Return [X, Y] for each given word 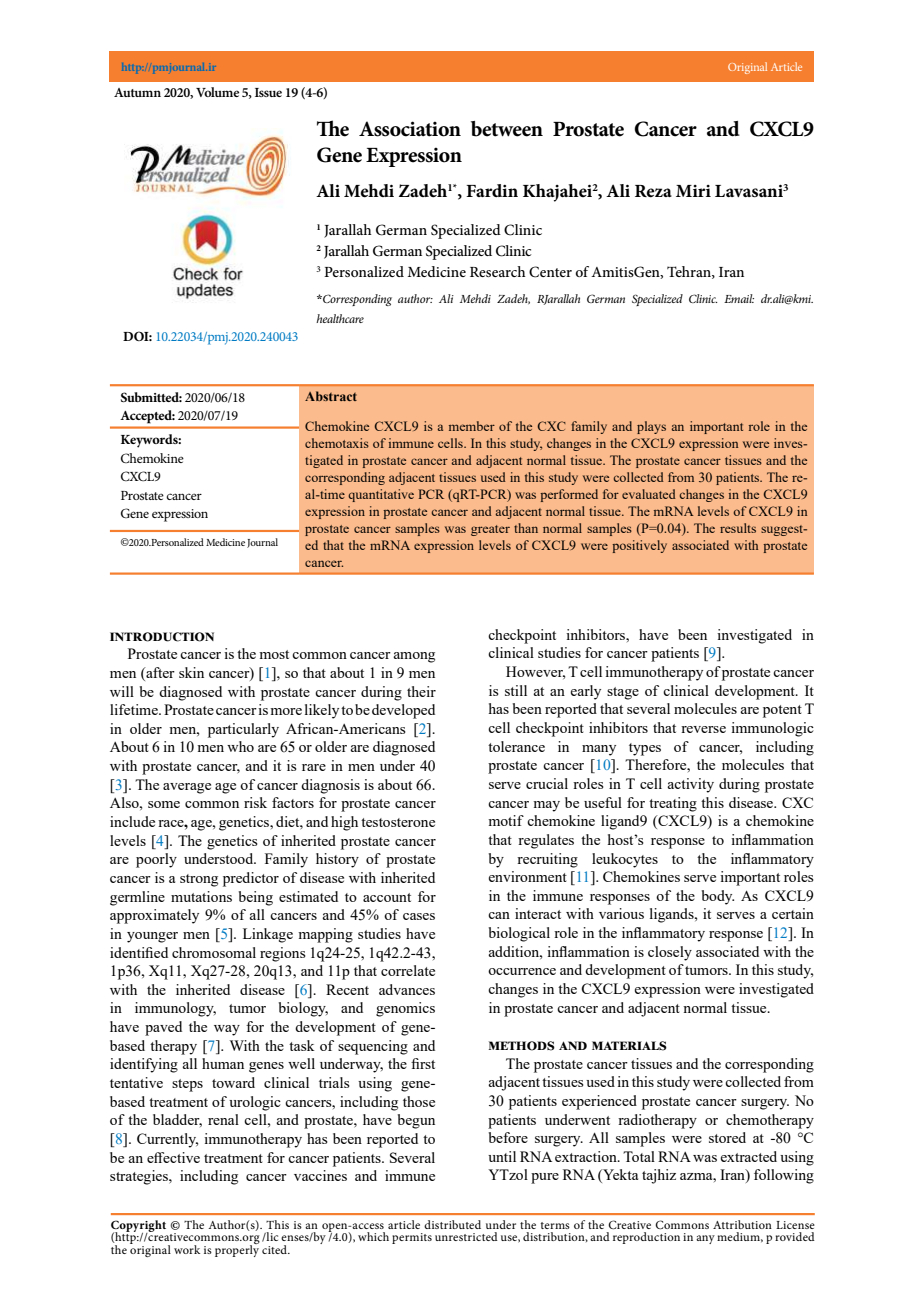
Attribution [742, 1224]
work [187, 1249]
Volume [217, 92]
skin [191, 672]
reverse [703, 729]
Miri [693, 191]
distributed [452, 1224]
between [507, 129]
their [421, 691]
